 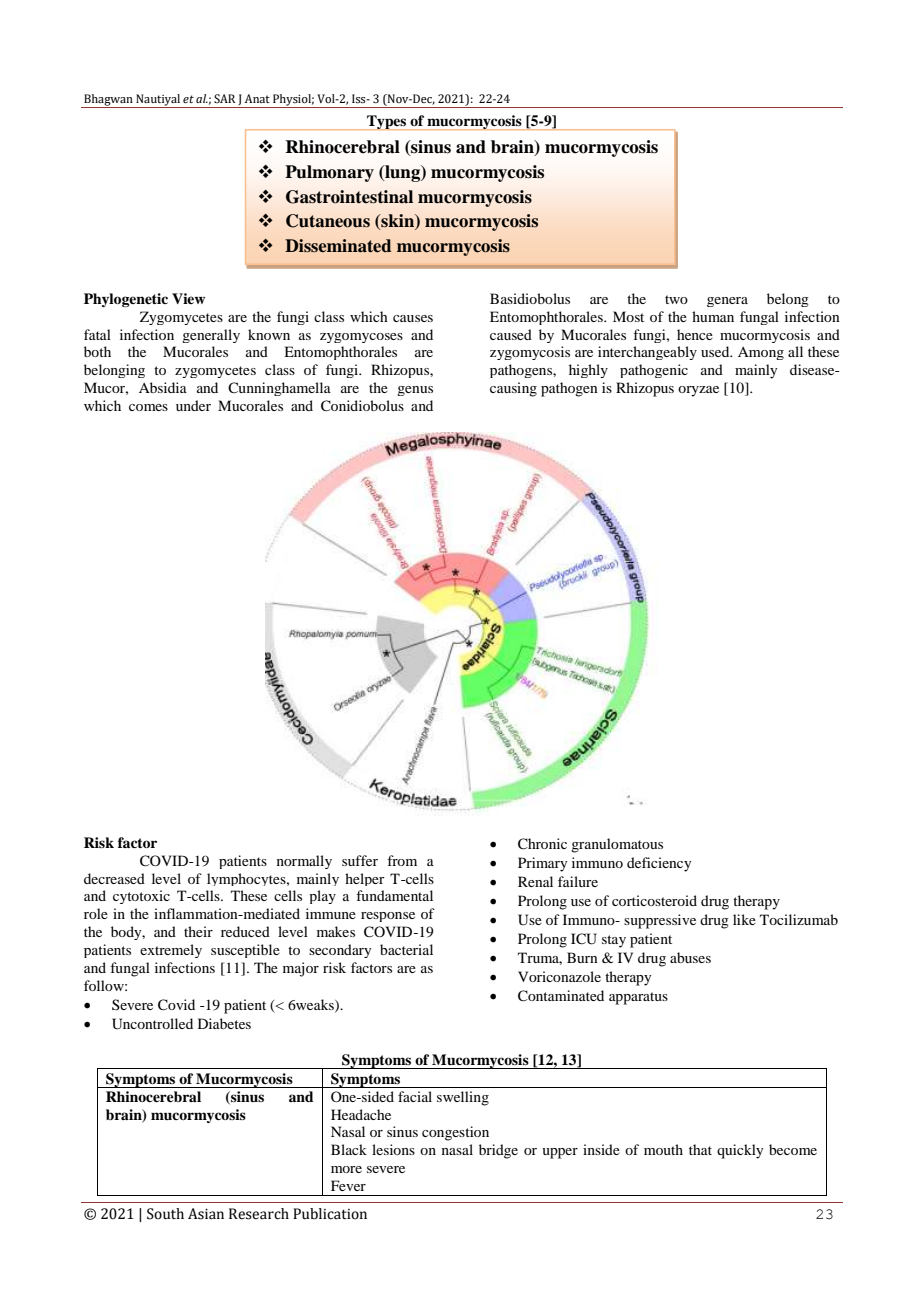 What do you see at coordinates (690, 957) in the screenshot?
I see `abuses` at bounding box center [690, 957].
